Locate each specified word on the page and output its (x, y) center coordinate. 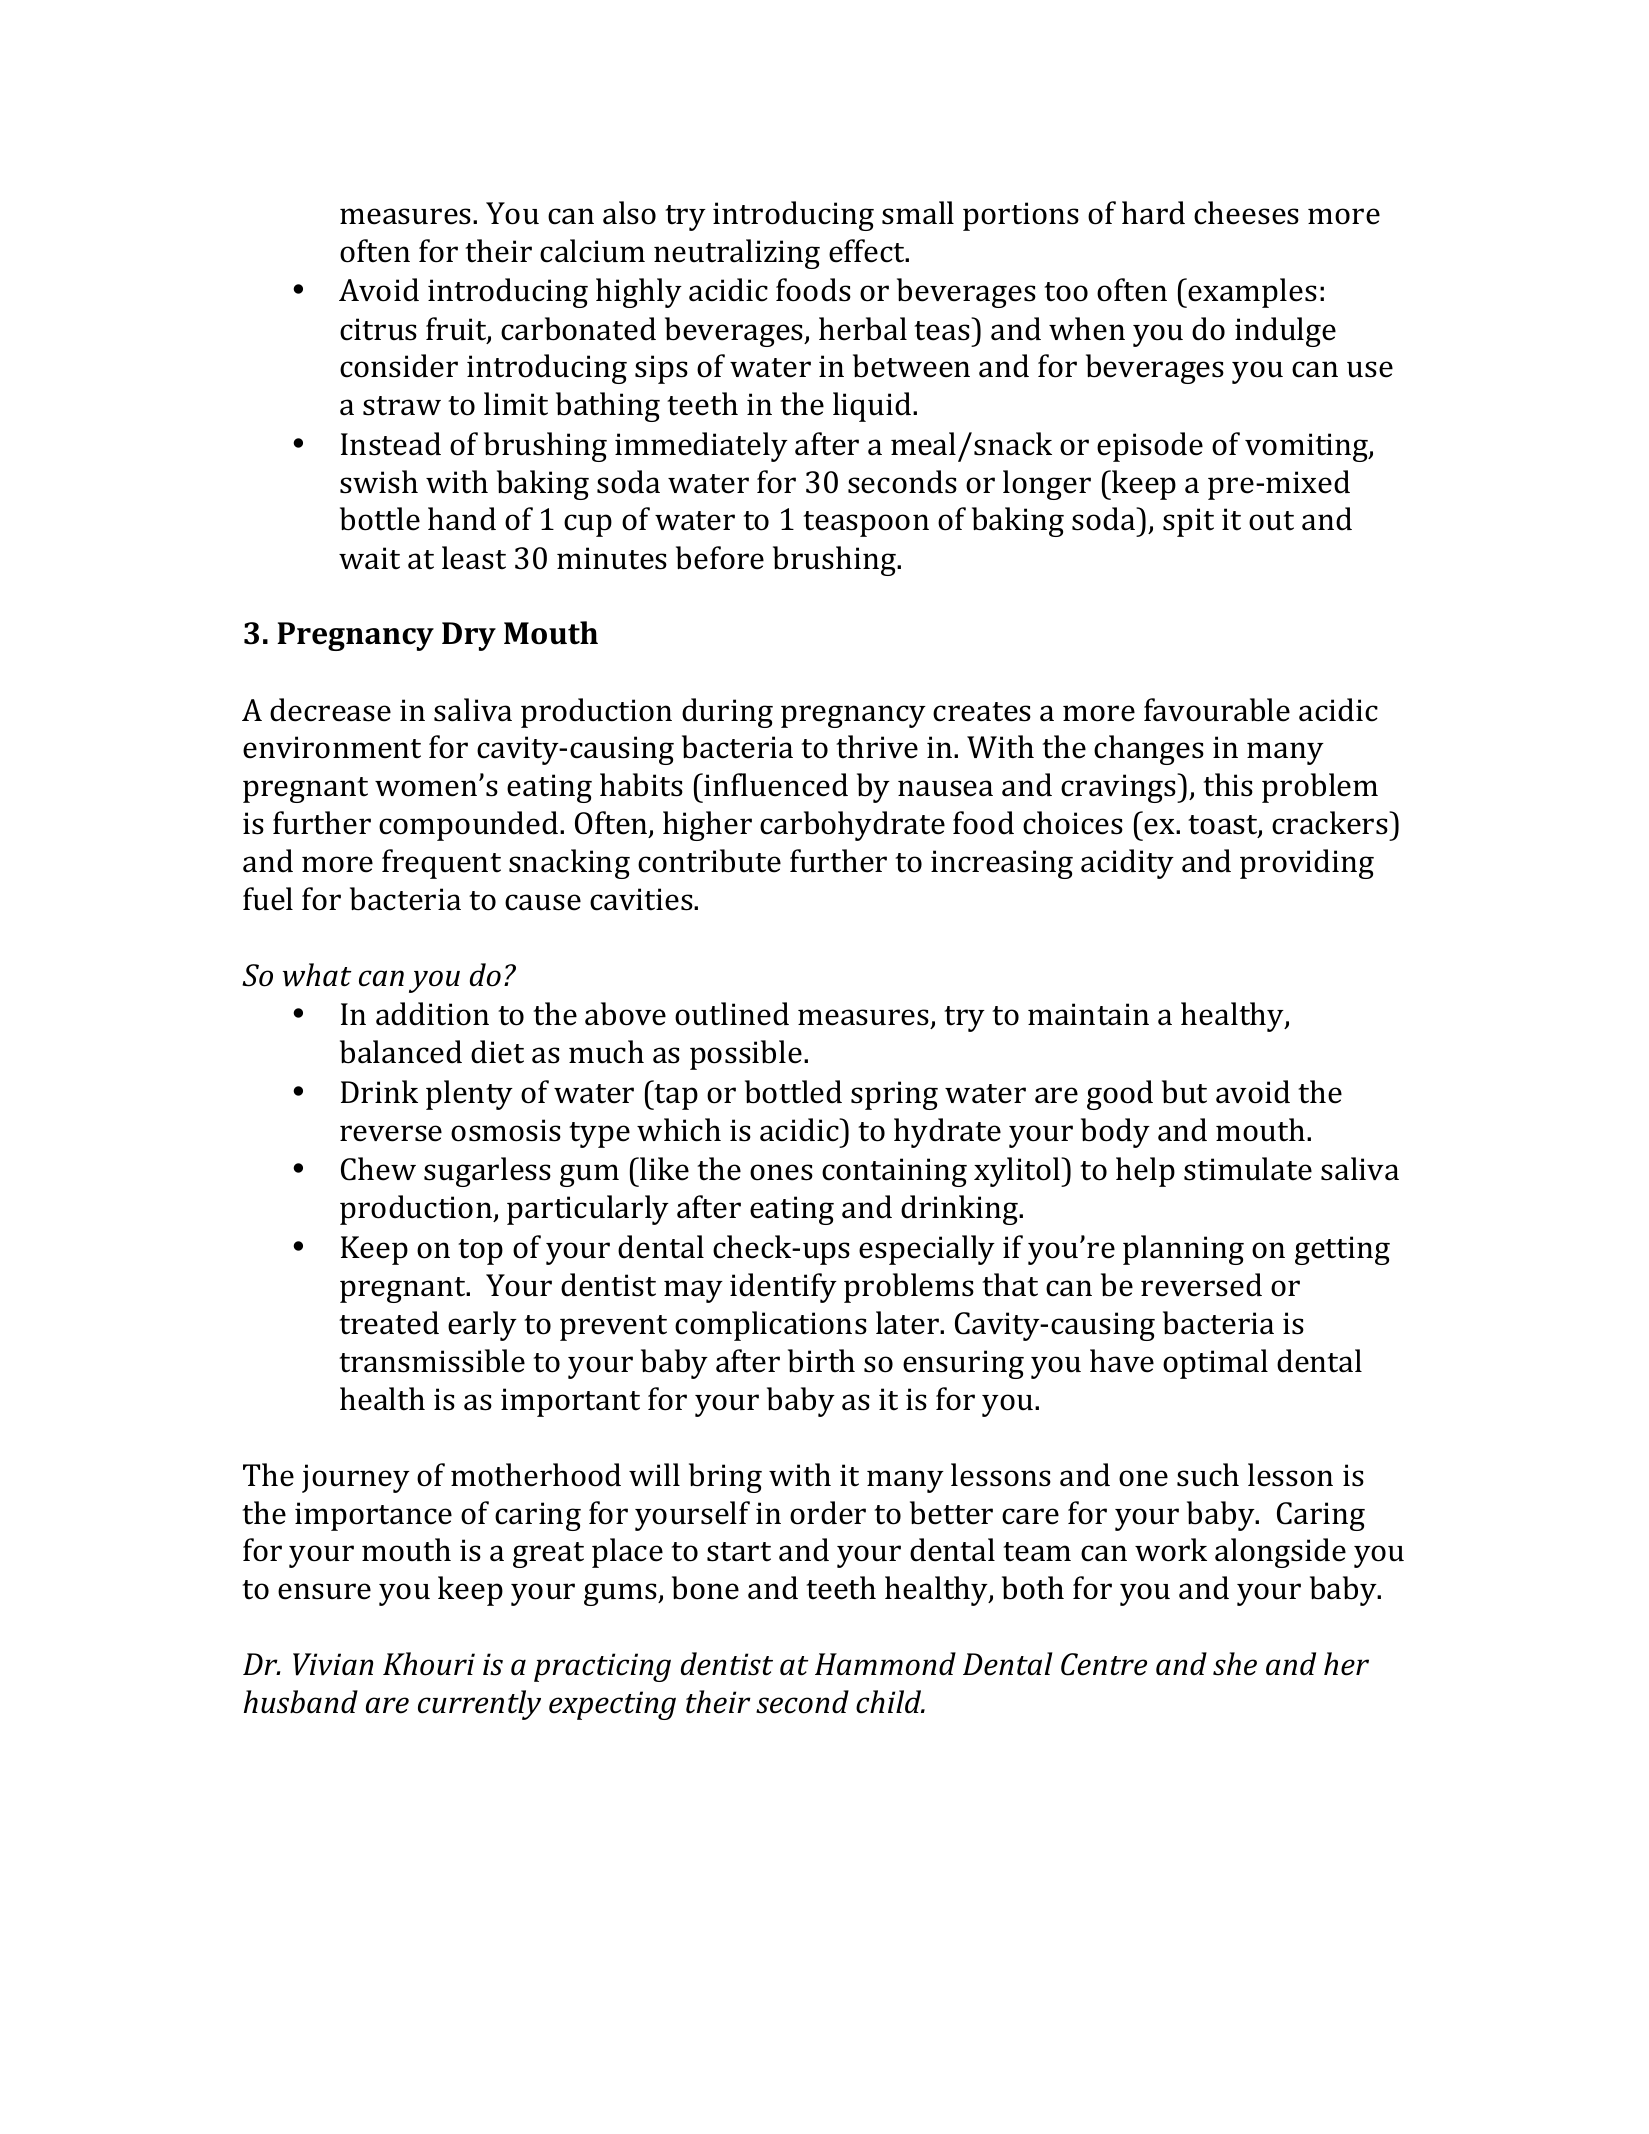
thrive (877, 747)
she (1235, 1664)
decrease (330, 710)
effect (868, 251)
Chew (378, 1169)
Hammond (885, 1664)
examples (1252, 293)
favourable (1217, 710)
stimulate (1248, 1169)
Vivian (333, 1664)
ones (781, 1172)
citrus (378, 329)
